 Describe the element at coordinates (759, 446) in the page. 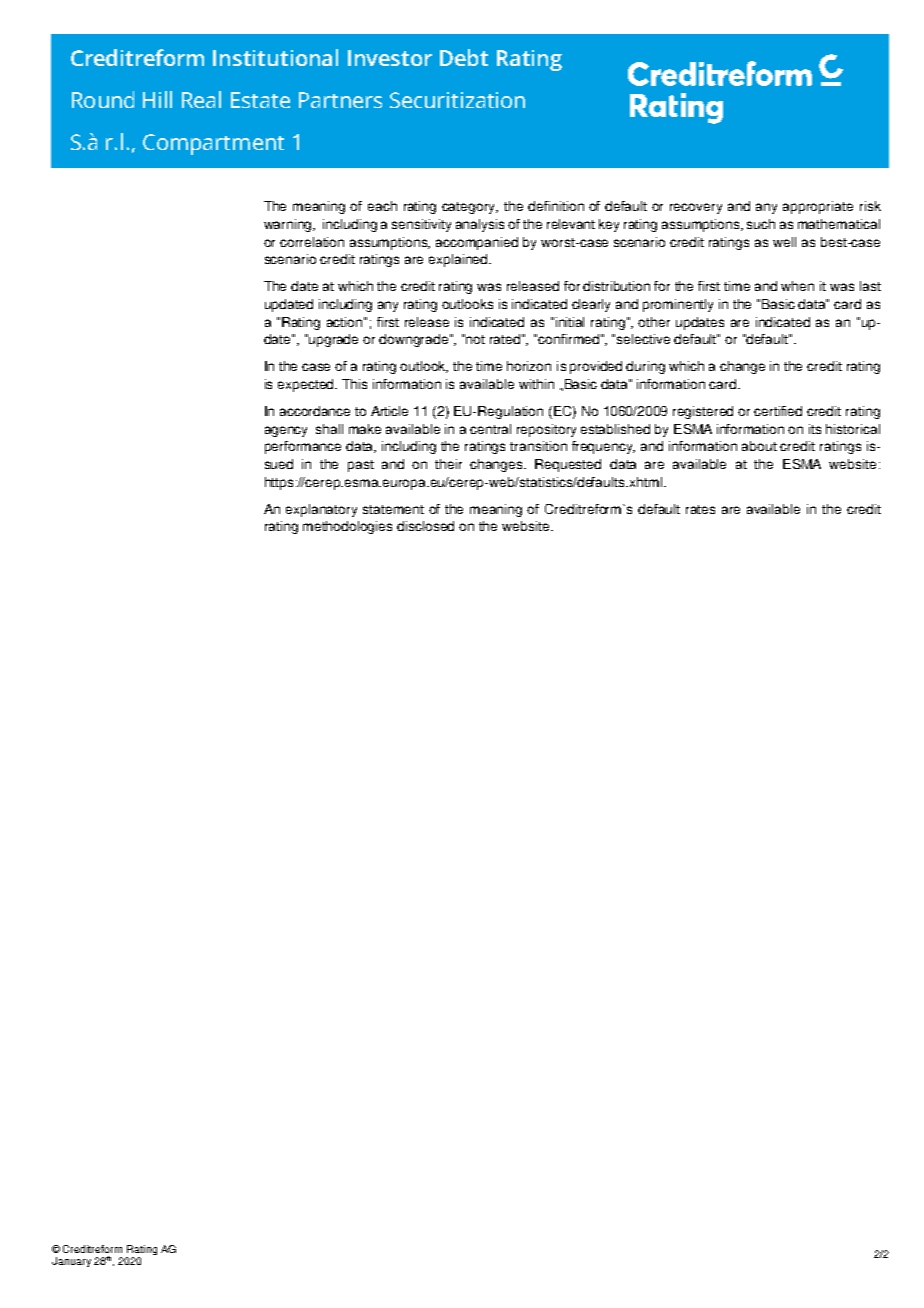

I see `about` at that location.
